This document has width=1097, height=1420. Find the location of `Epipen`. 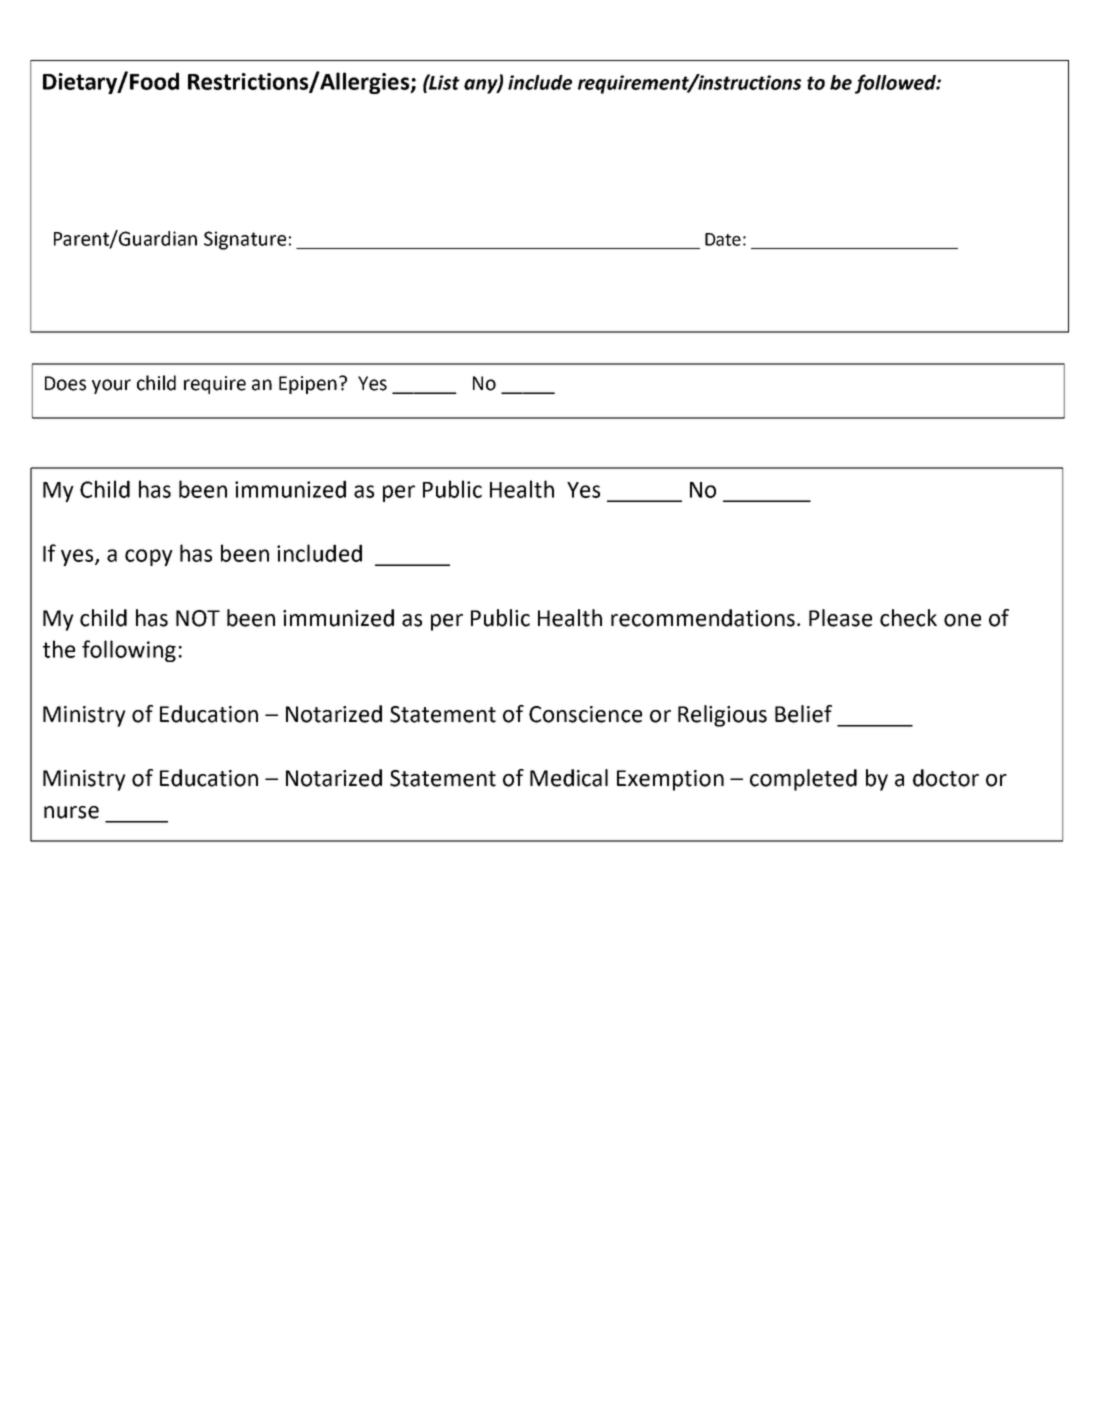

Epipen is located at coordinates (308, 385).
